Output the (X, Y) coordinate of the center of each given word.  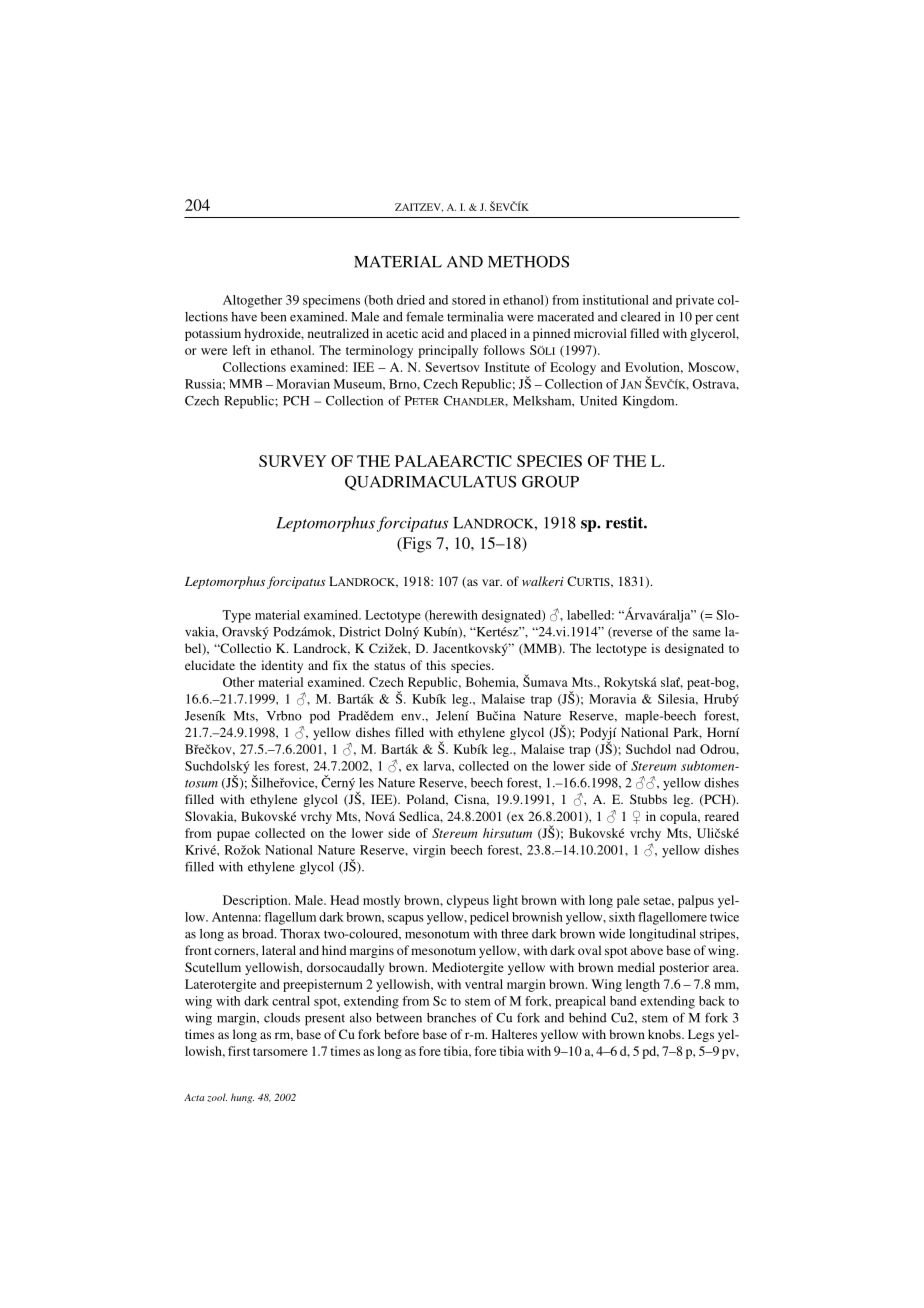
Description (256, 901)
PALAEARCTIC (453, 461)
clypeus (468, 901)
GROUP (550, 481)
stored (469, 300)
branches (451, 1018)
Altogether (252, 301)
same (707, 633)
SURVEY (293, 461)
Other (239, 682)
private (695, 301)
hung (242, 1098)
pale (628, 901)
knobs (665, 1034)
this (436, 665)
